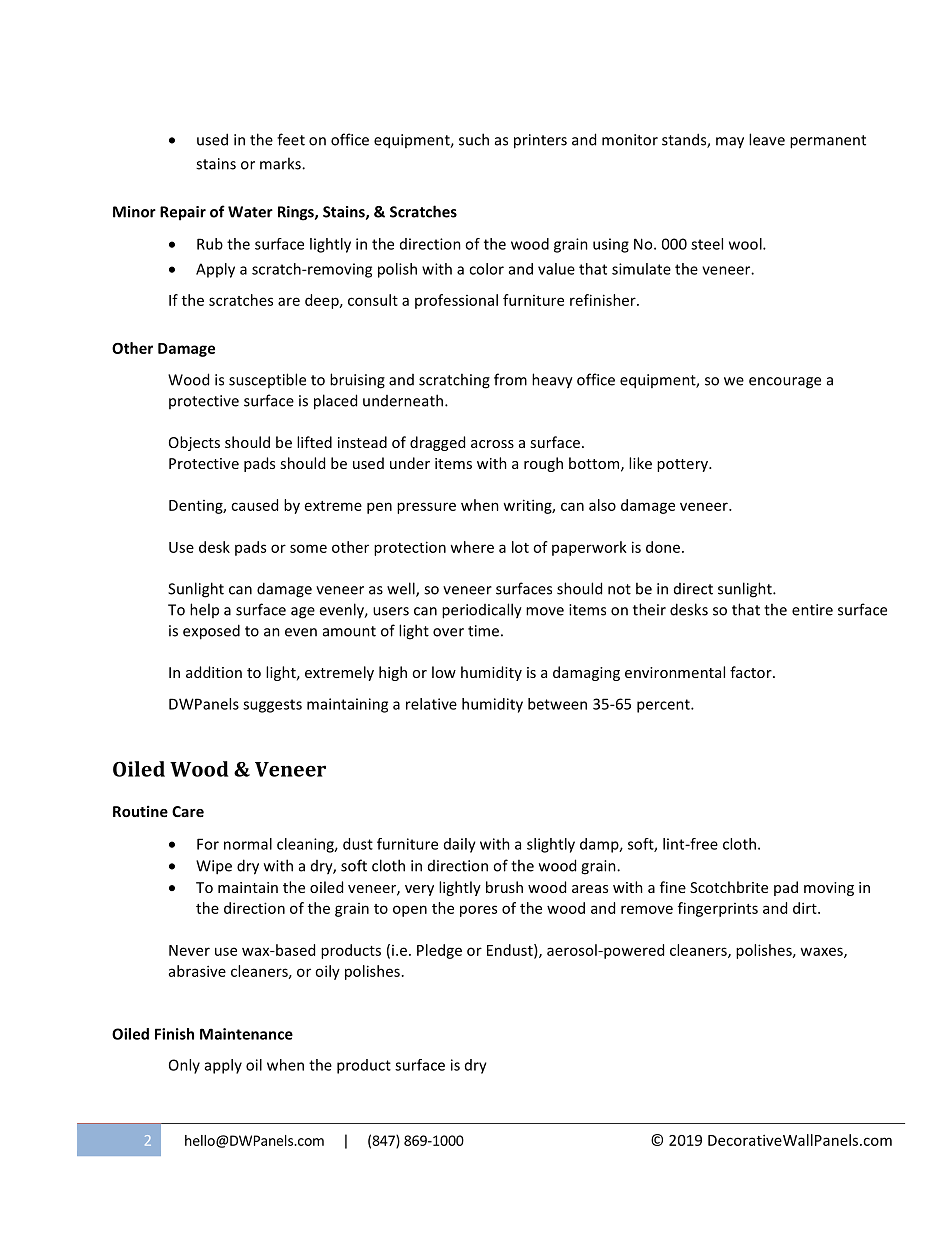  What do you see at coordinates (267, 380) in the document?
I see `susceptible` at bounding box center [267, 380].
